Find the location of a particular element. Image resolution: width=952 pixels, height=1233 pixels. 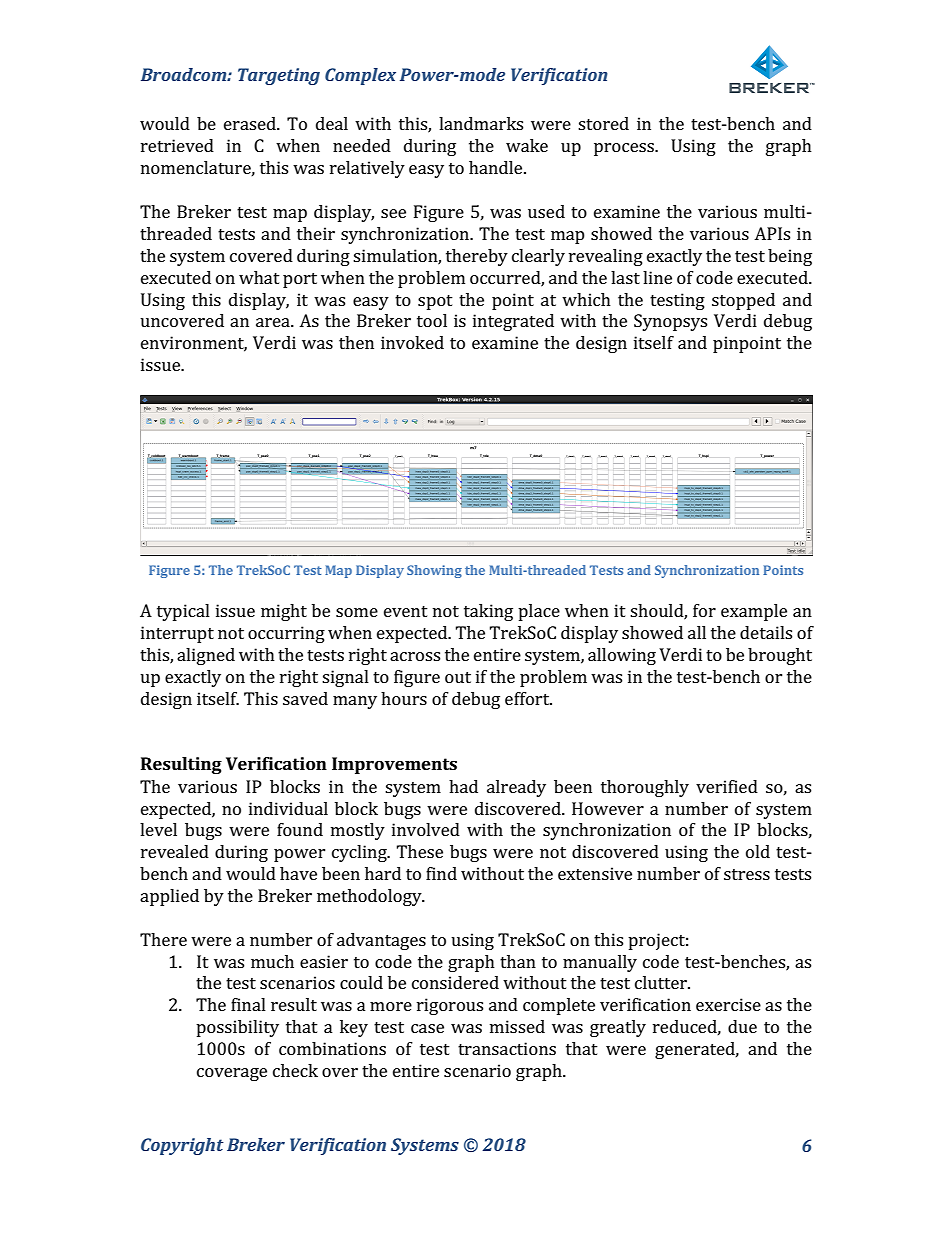

possibility is located at coordinates (237, 1028).
